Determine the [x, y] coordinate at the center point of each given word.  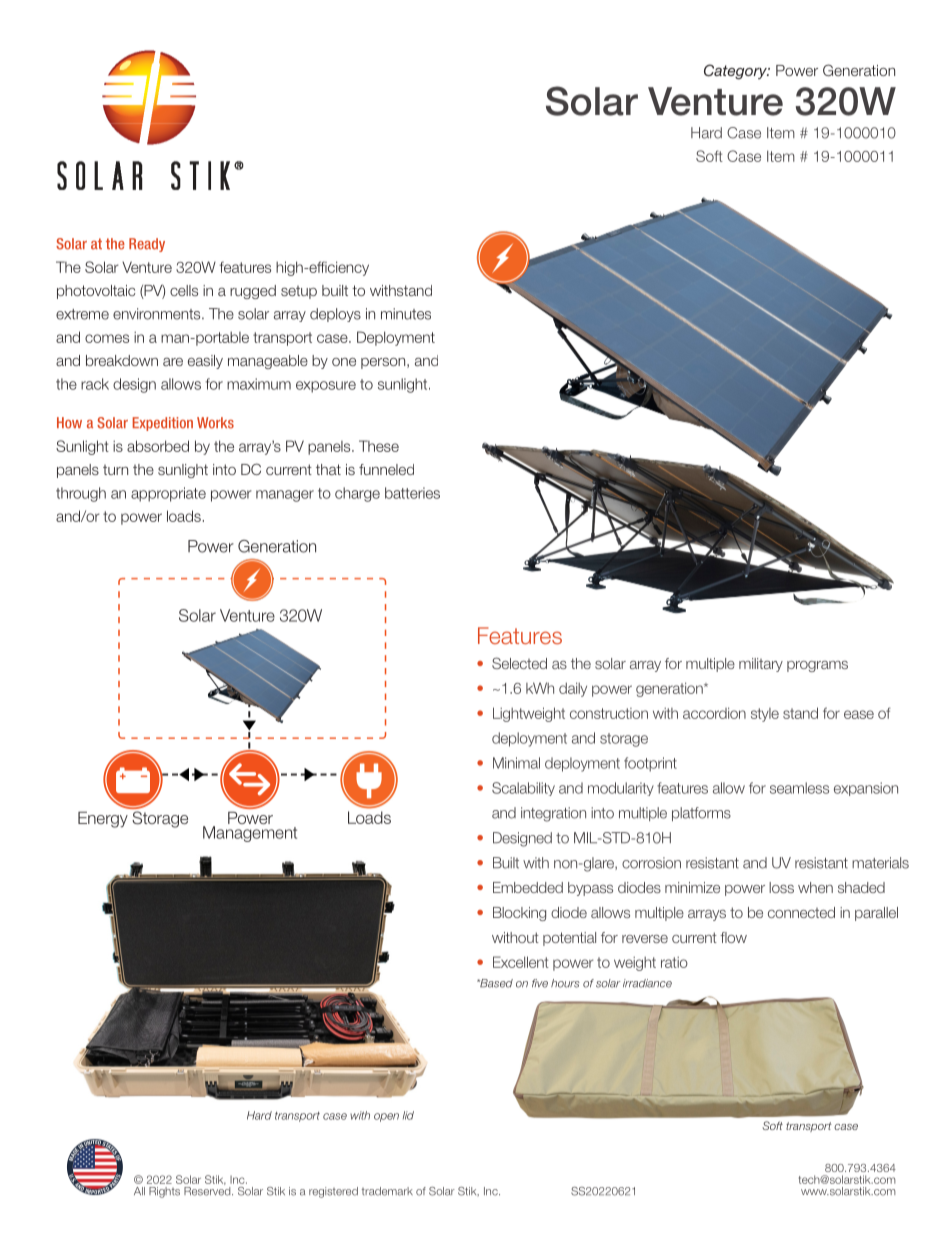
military [761, 665]
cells [184, 290]
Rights [164, 1192]
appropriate [168, 494]
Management [250, 834]
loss [781, 887]
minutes [406, 314]
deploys [335, 315]
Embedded [528, 887]
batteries [412, 493]
